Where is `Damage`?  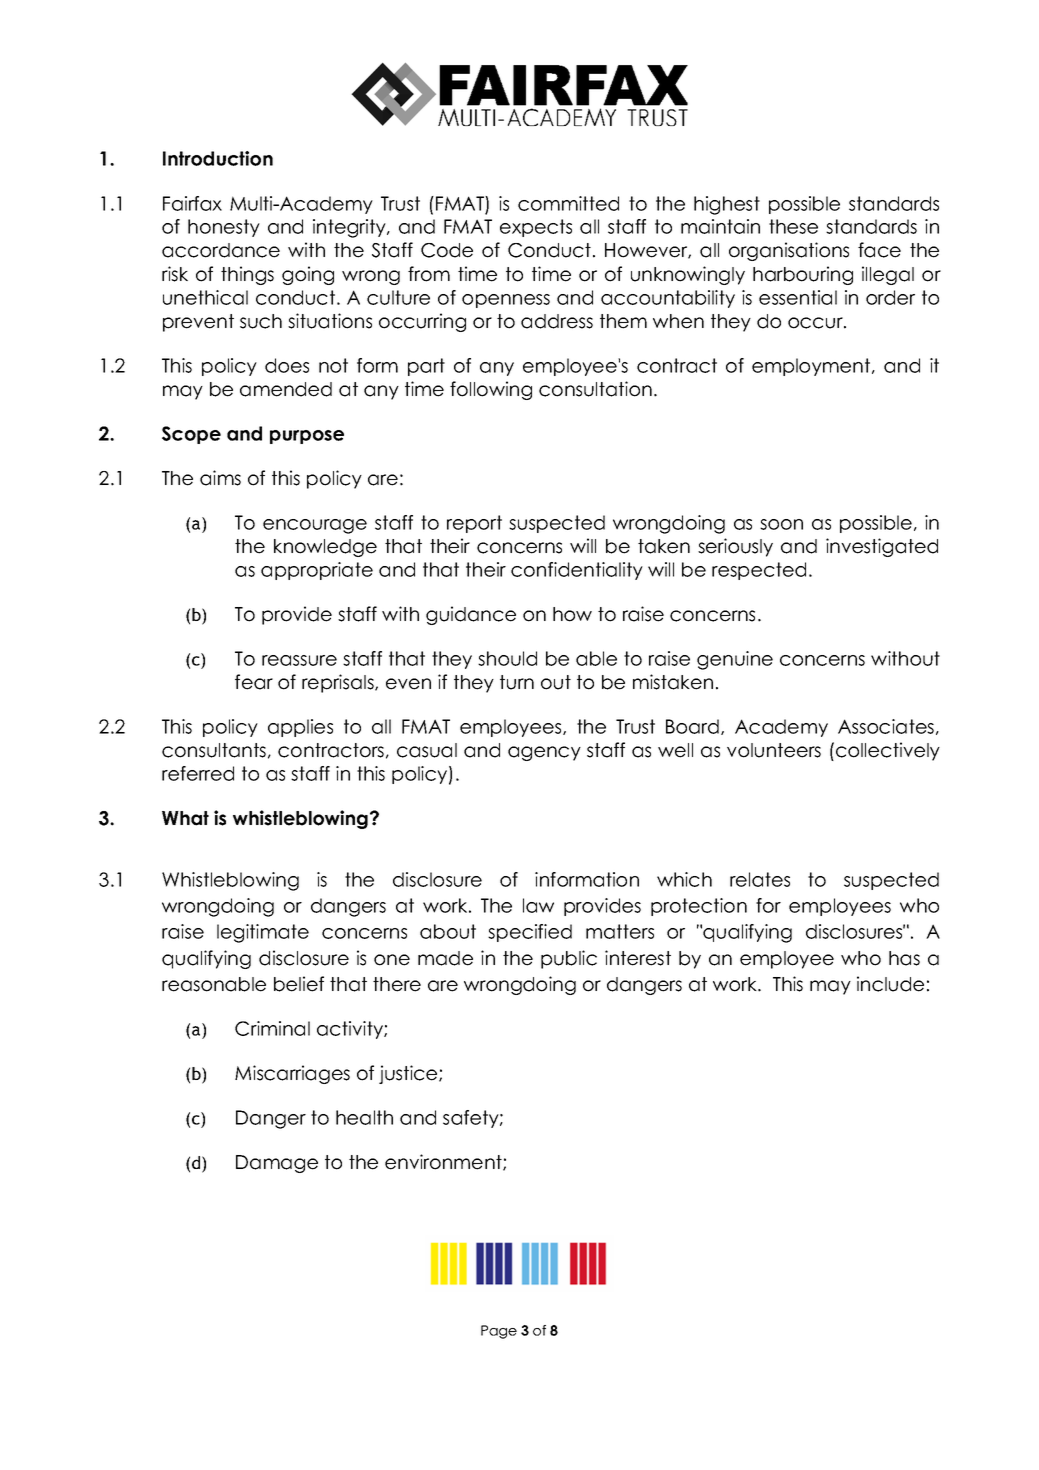 Damage is located at coordinates (277, 1164).
